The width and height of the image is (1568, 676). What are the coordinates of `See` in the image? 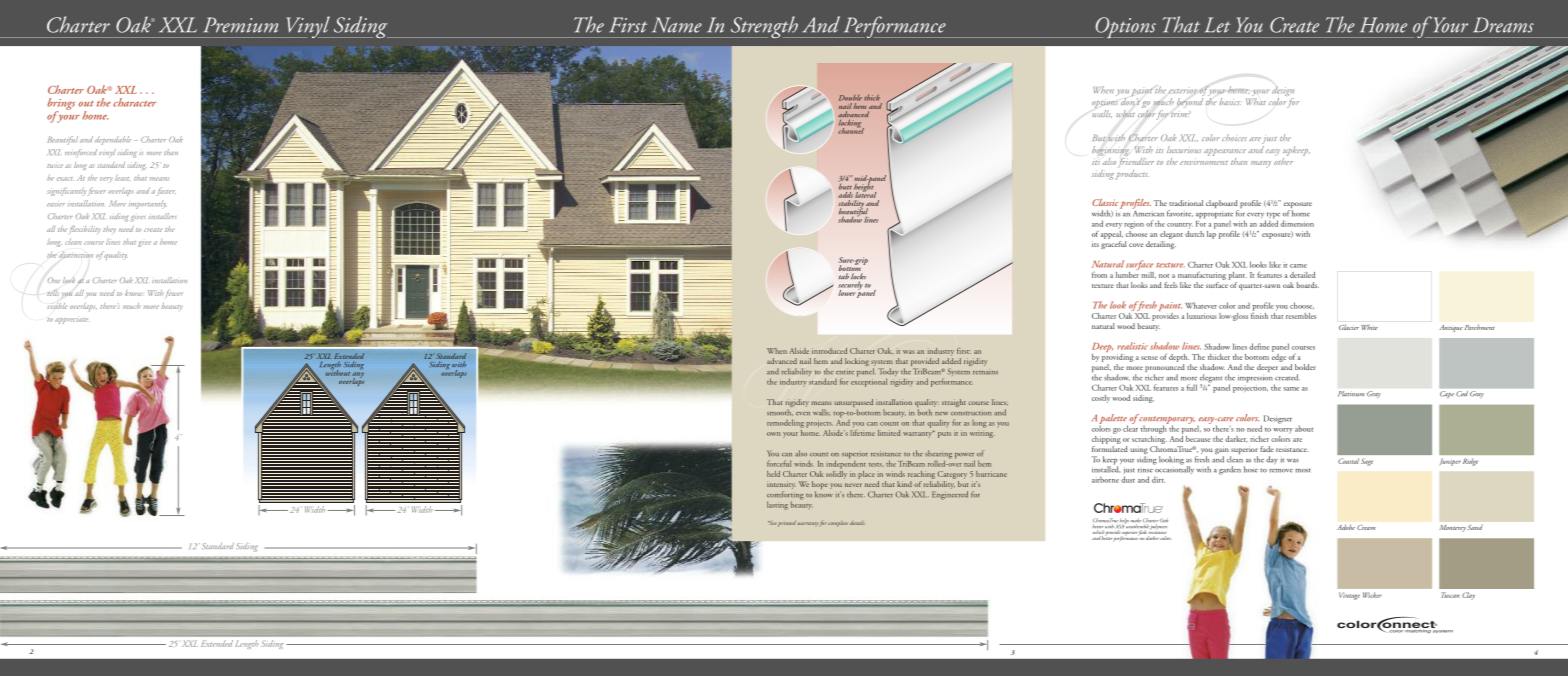 It's located at (772, 523).
